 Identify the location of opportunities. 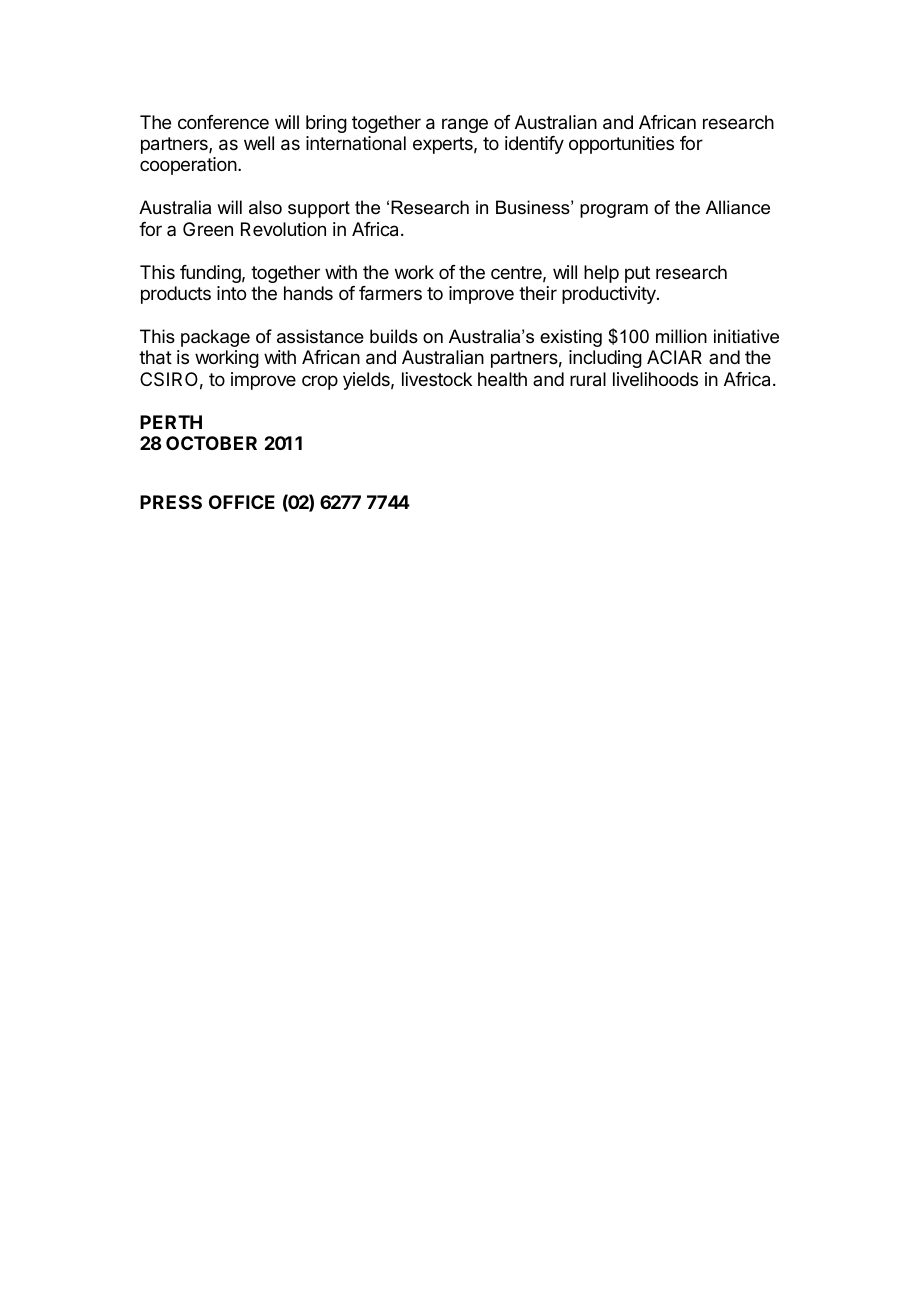
(621, 145).
